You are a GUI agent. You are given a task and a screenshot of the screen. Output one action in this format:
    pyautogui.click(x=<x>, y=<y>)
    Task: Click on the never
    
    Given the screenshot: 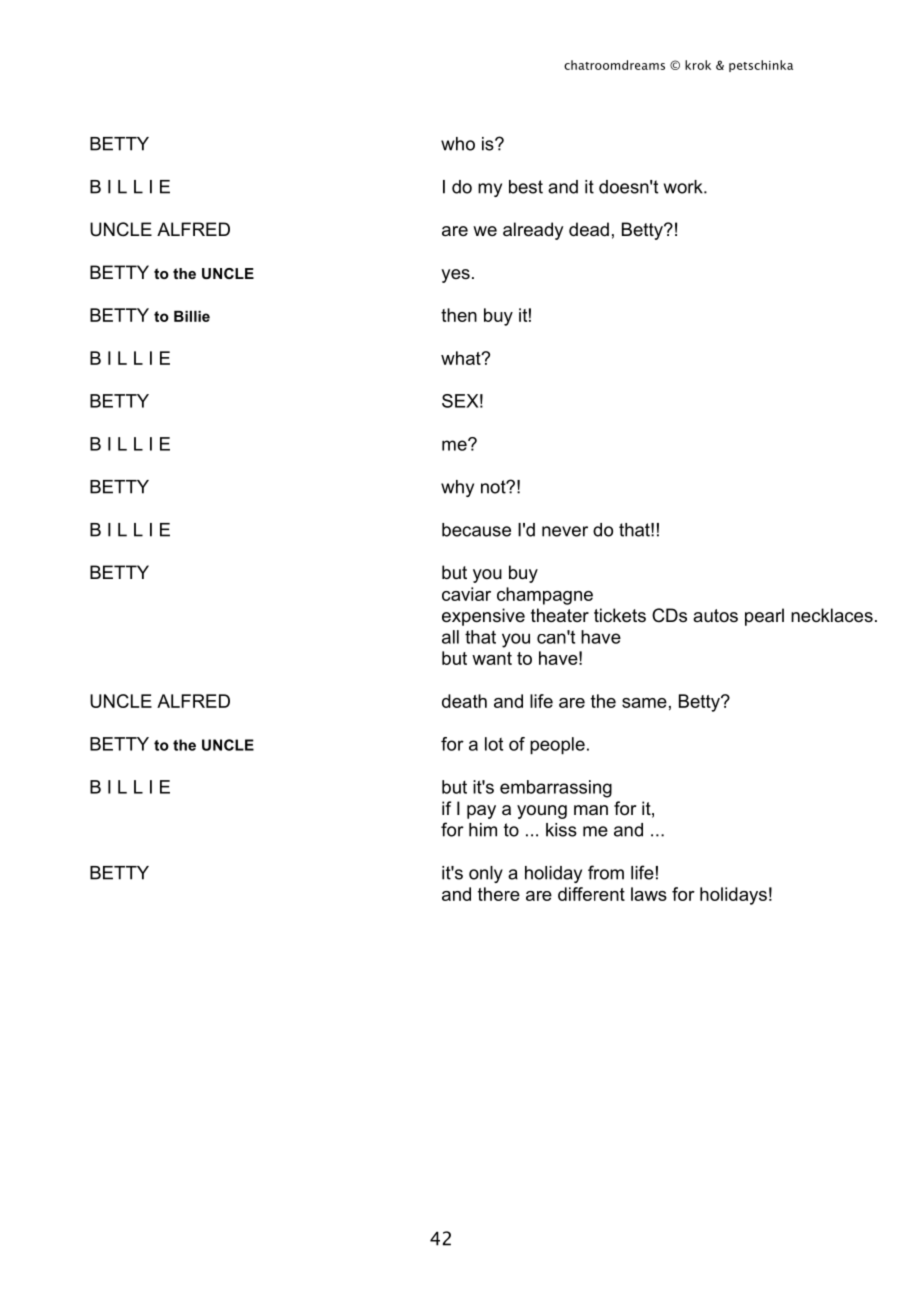 What is the action you would take?
    pyautogui.click(x=565, y=531)
